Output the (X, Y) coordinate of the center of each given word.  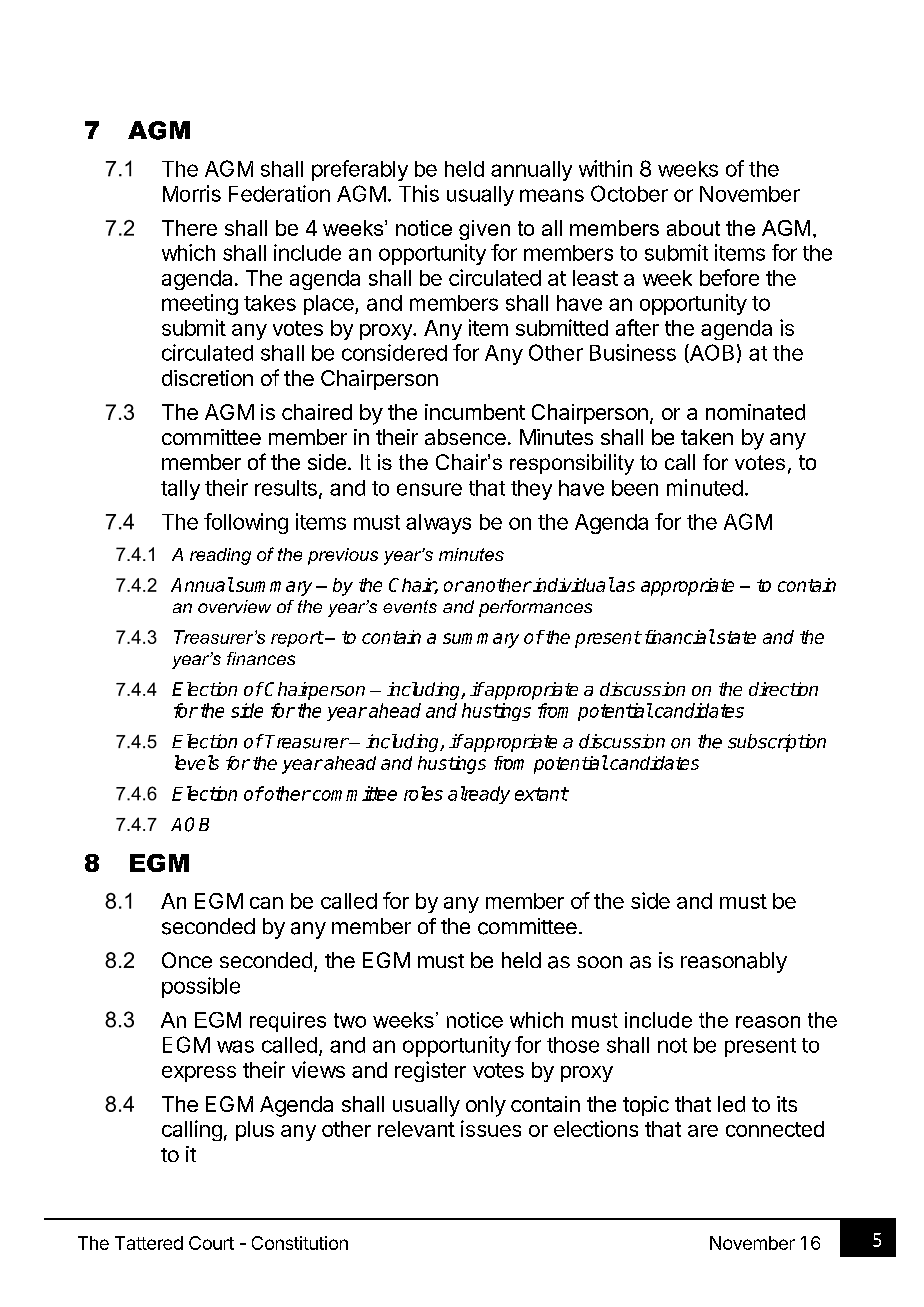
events (410, 606)
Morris (192, 193)
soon (599, 962)
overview (234, 606)
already (479, 795)
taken (707, 437)
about (693, 228)
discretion (207, 378)
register (430, 1071)
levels (197, 762)
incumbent (475, 412)
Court (211, 1243)
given (484, 230)
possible (201, 987)
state (735, 637)
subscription (777, 743)
